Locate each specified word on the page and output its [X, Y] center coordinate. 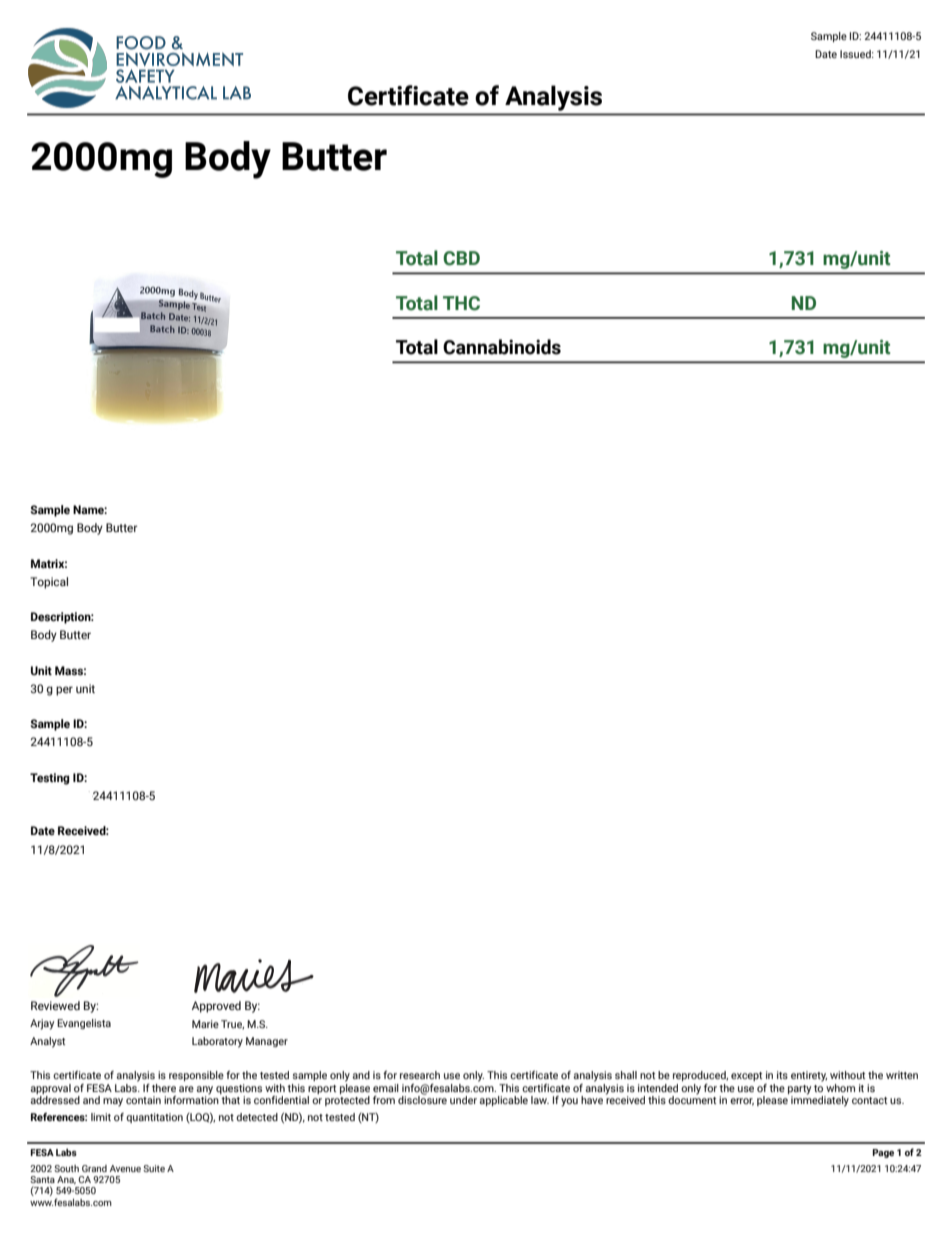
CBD [461, 258]
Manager [267, 1042]
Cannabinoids [502, 347]
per [64, 691]
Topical [49, 583]
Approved [216, 1007]
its [782, 1075]
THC [461, 303]
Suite [154, 1168]
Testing [50, 779]
